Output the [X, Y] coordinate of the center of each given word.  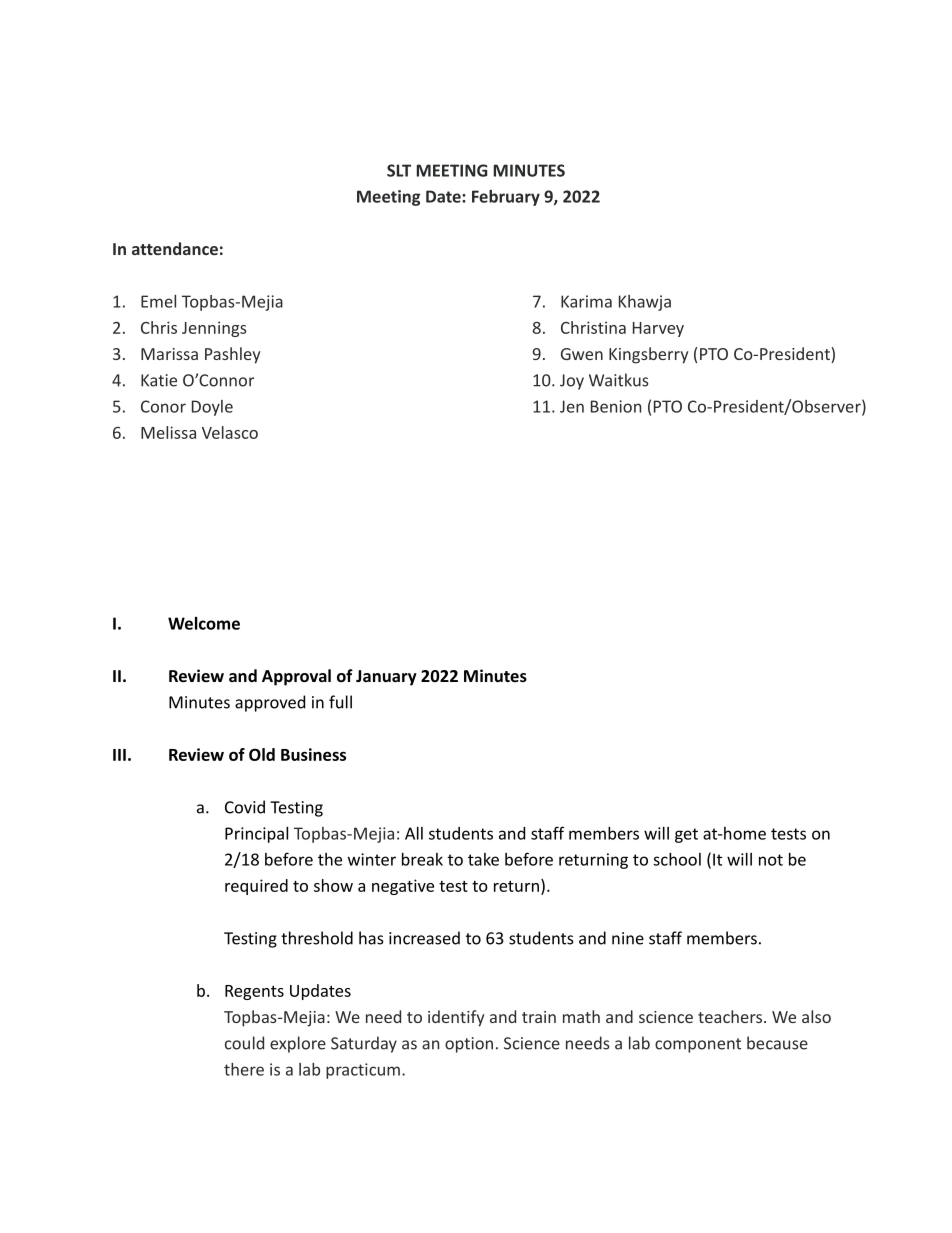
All [414, 833]
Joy [572, 382]
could [244, 1043]
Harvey [658, 329]
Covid [245, 807]
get [686, 835]
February [506, 198]
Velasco [230, 432]
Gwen [582, 354]
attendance [175, 248]
